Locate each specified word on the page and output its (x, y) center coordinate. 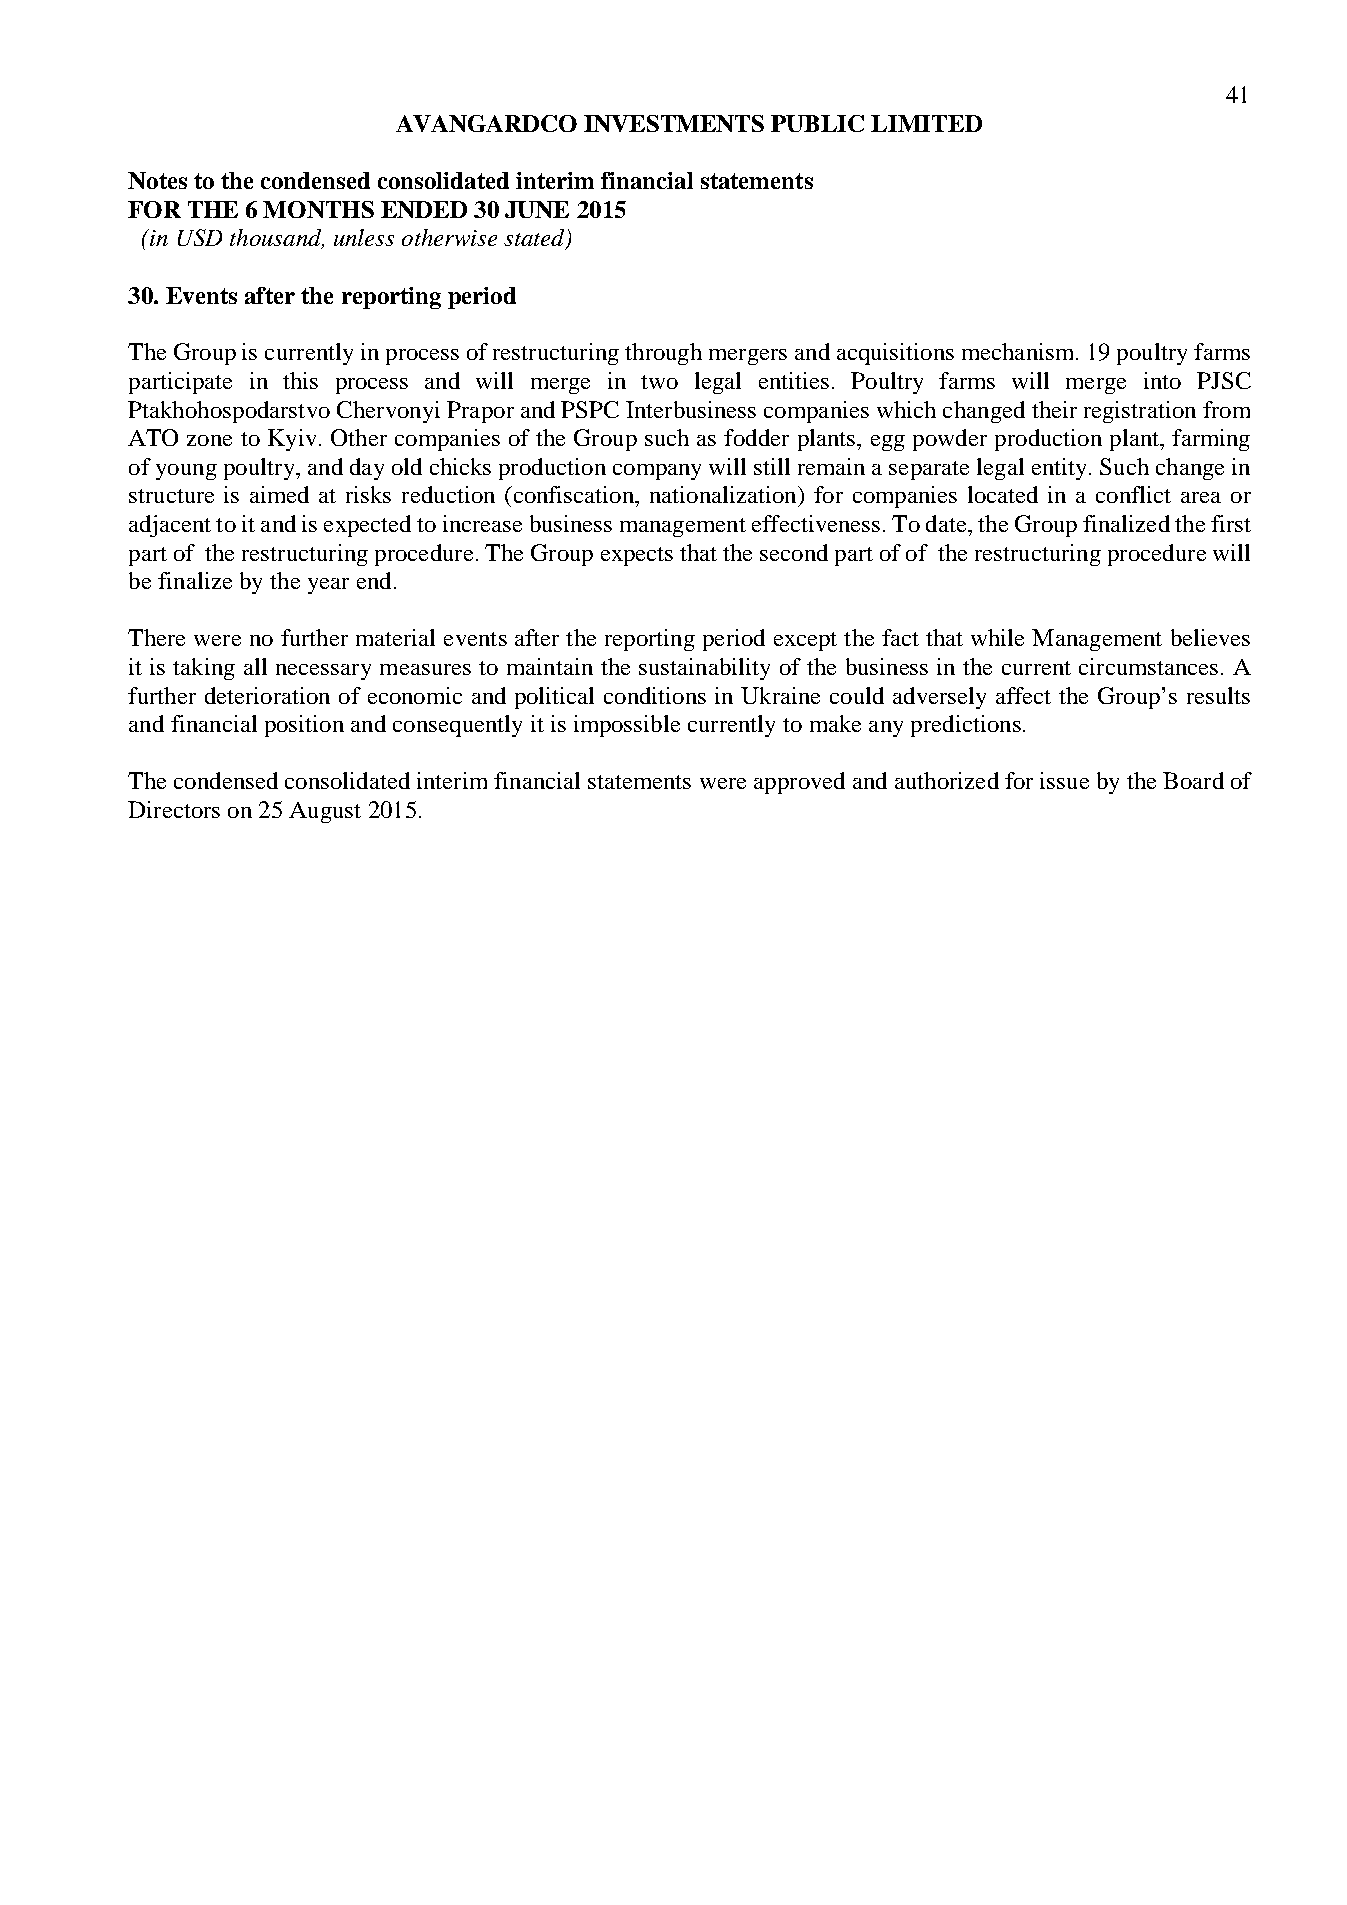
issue (1064, 780)
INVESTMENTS (674, 123)
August (325, 812)
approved (799, 783)
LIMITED (926, 123)
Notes (157, 180)
